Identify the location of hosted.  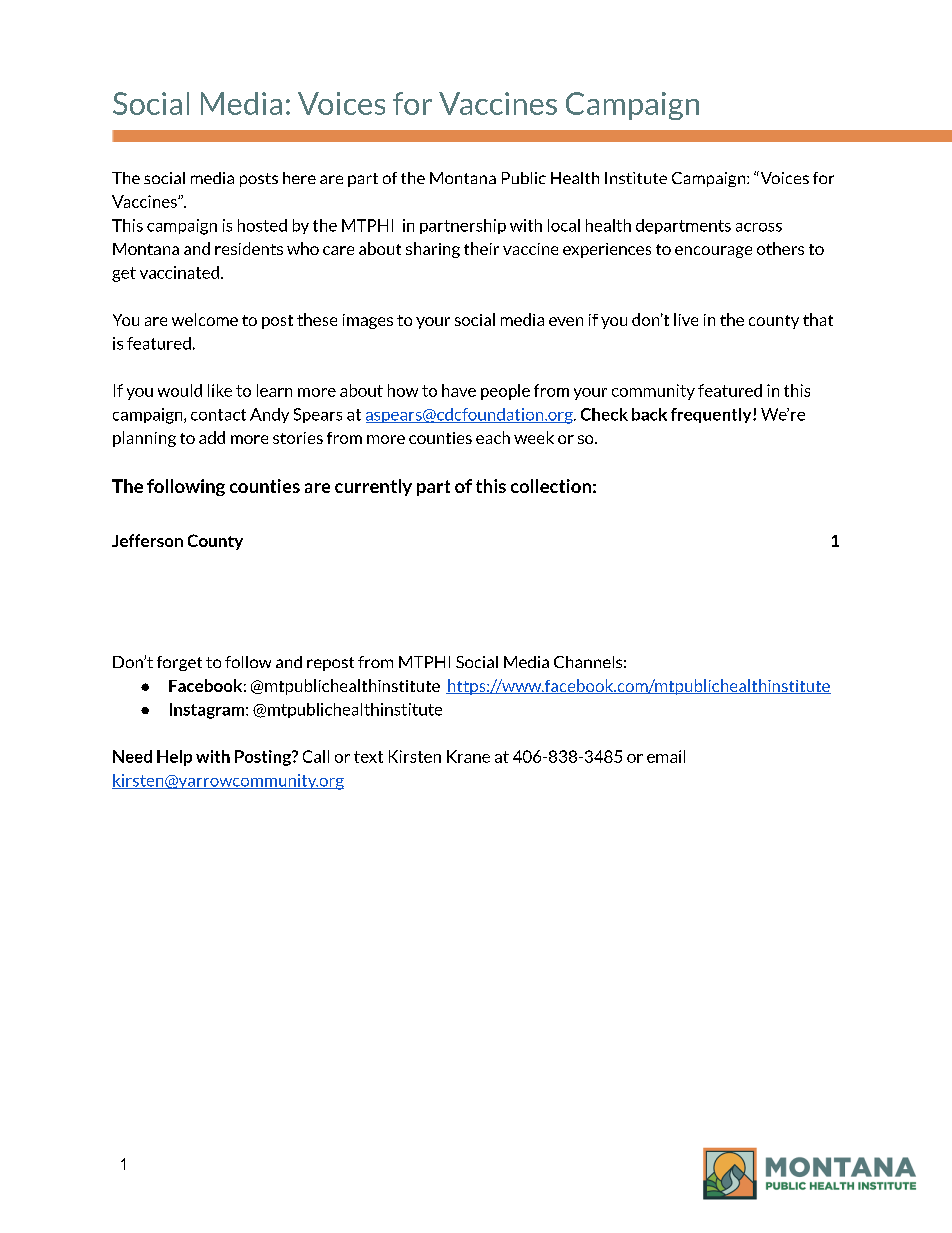
(262, 225).
